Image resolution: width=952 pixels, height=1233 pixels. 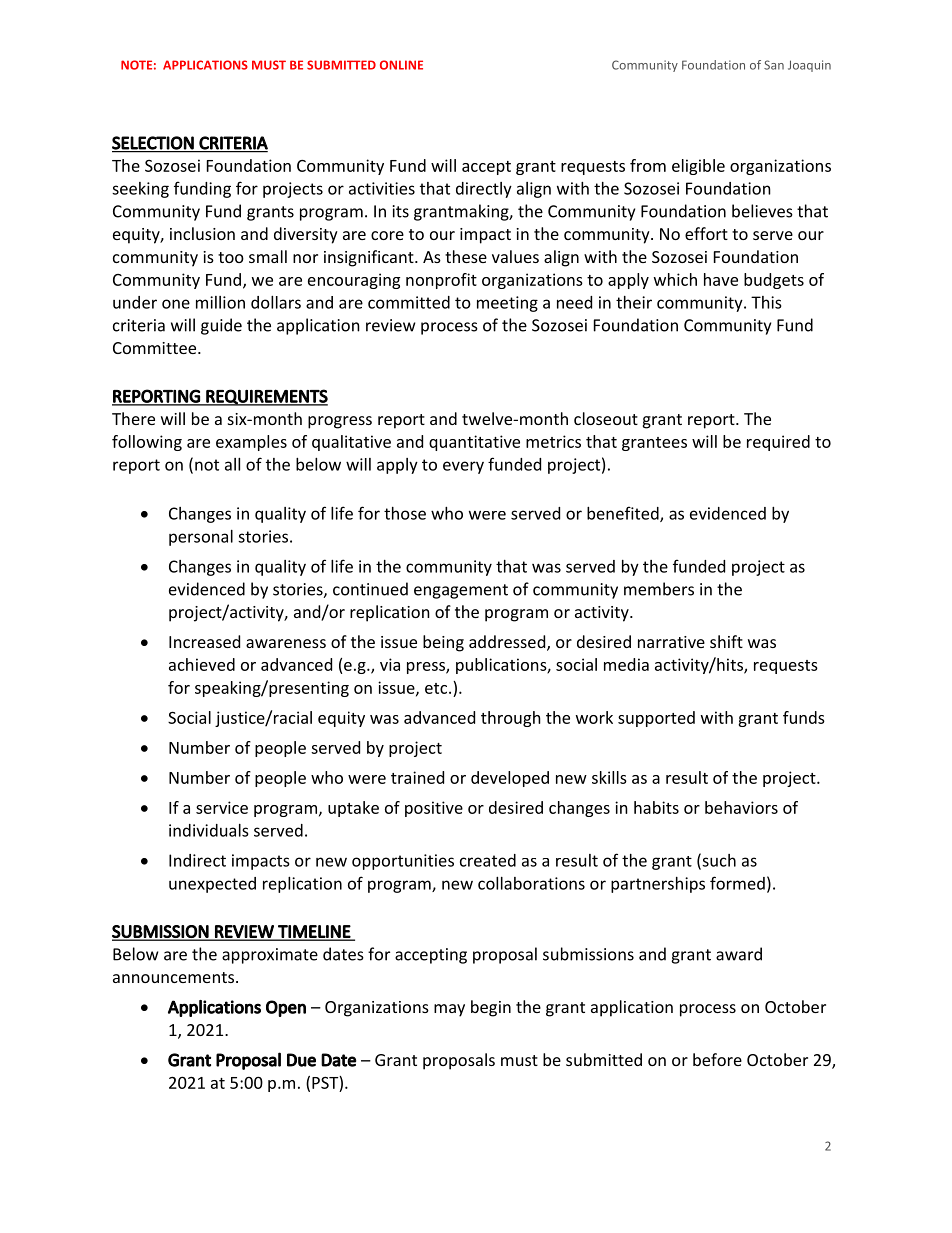 I want to click on San, so click(x=774, y=65).
